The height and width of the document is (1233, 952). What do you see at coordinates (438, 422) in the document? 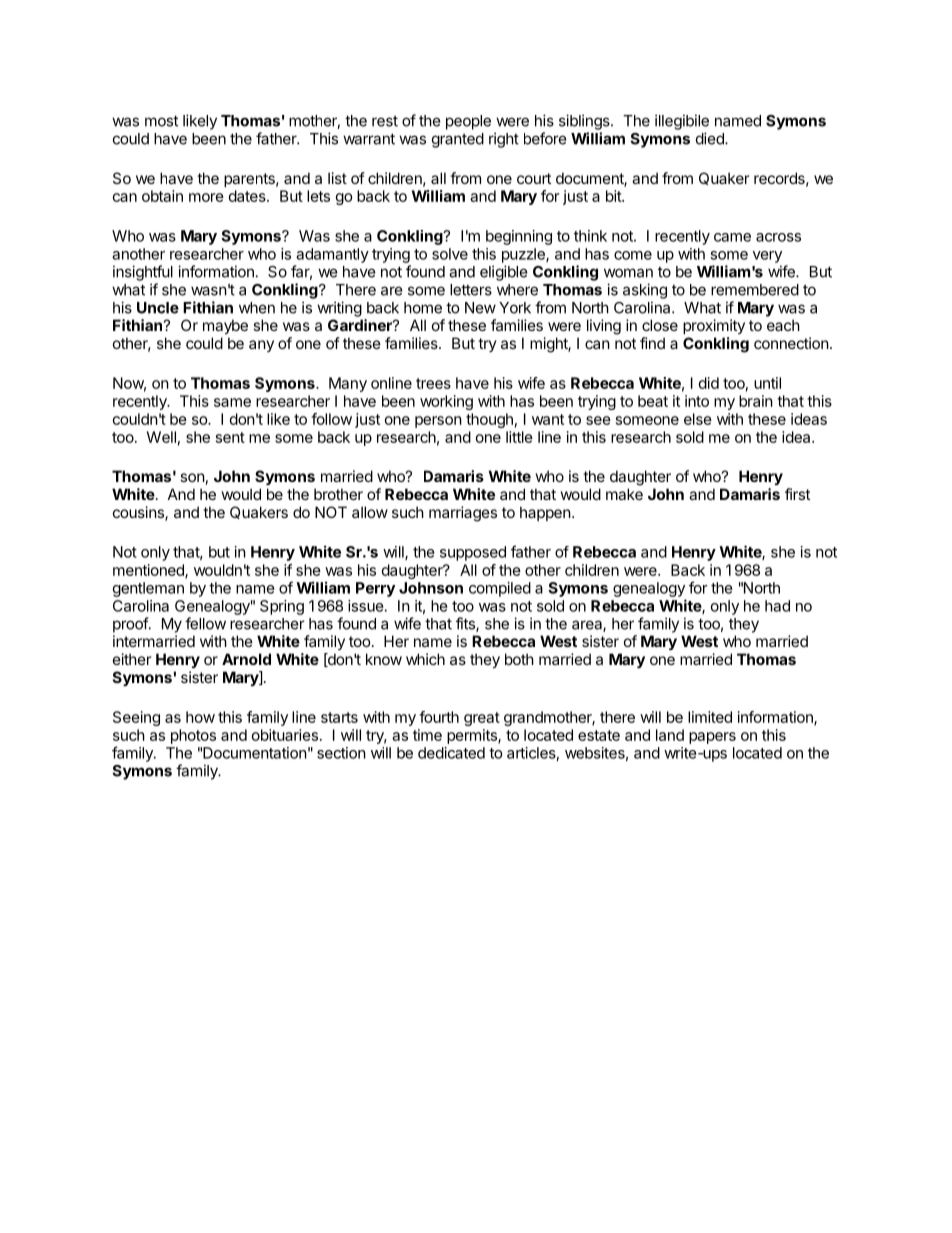
I see `person` at bounding box center [438, 422].
